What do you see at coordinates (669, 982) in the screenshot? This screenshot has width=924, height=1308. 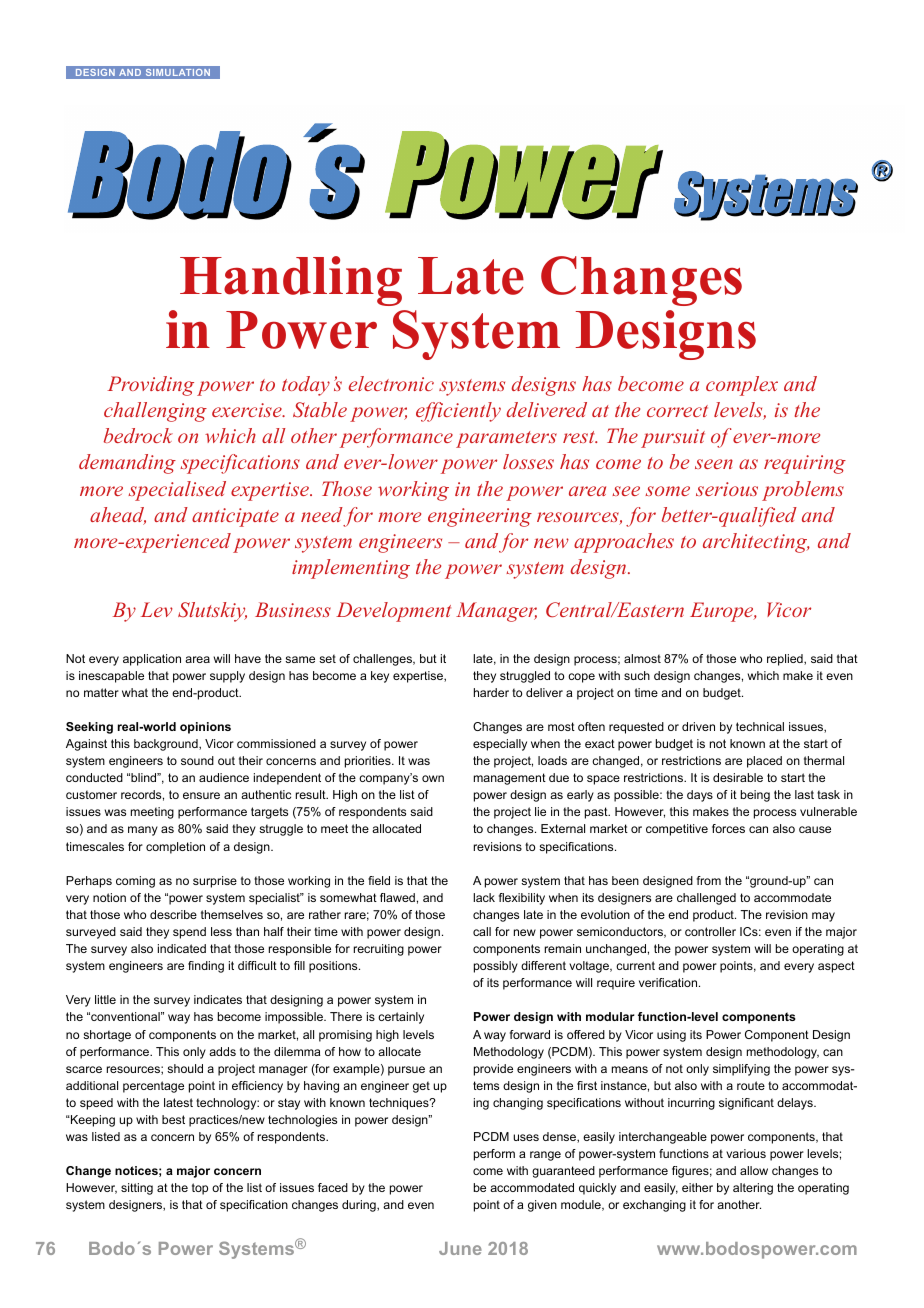 I see `verification` at bounding box center [669, 982].
